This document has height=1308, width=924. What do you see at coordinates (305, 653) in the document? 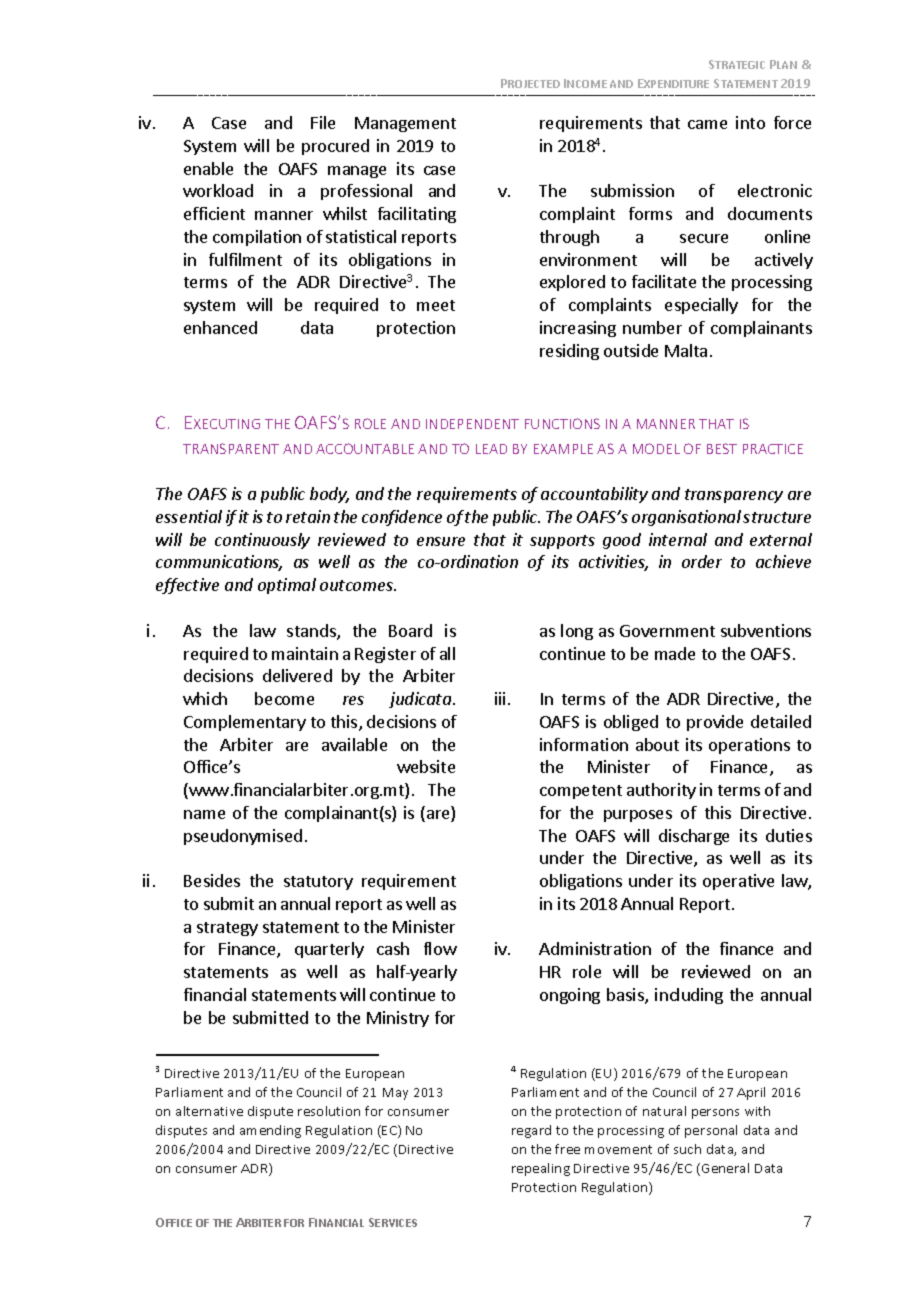
I see `maintain` at bounding box center [305, 653].
